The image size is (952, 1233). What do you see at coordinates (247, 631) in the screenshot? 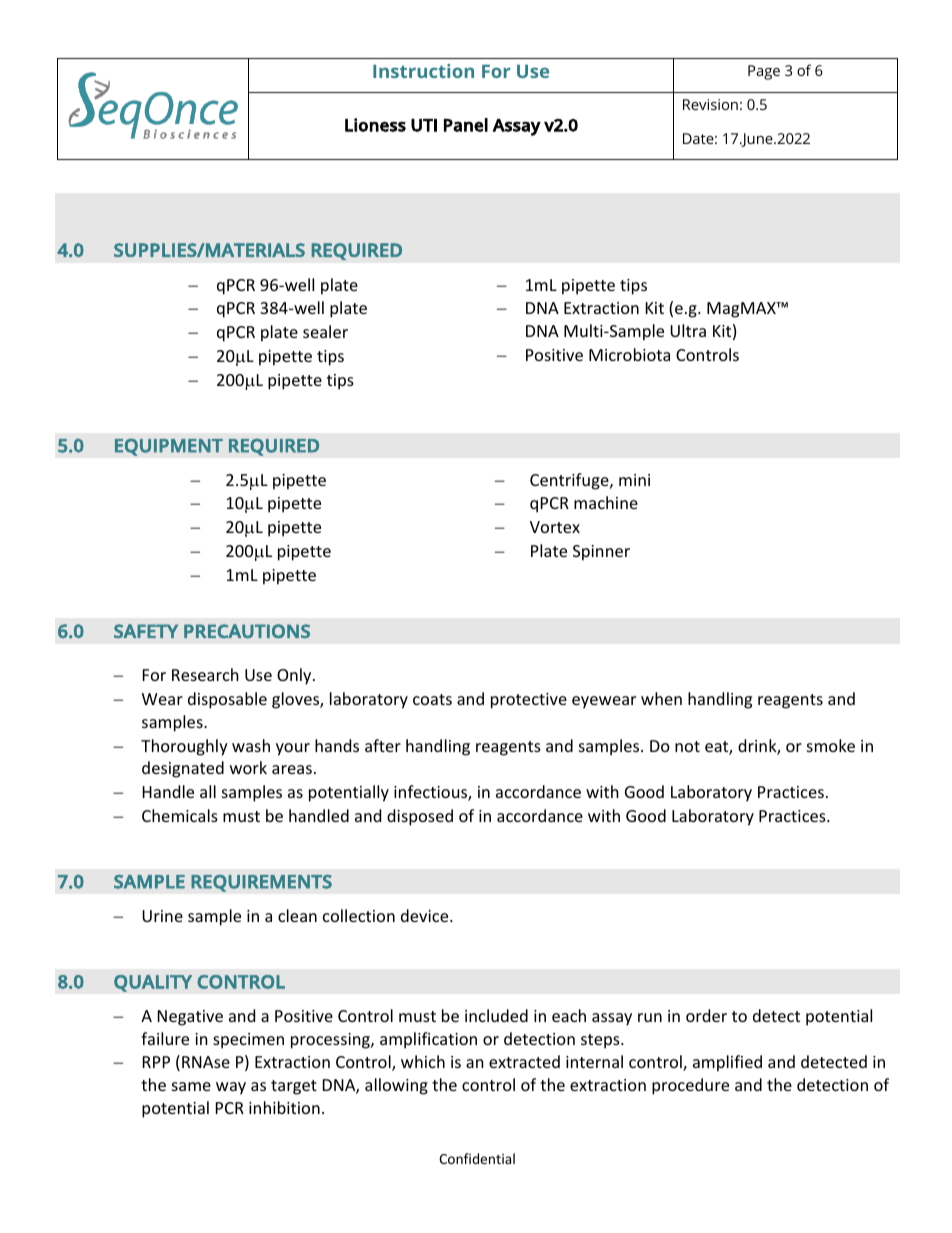
I see `PRECAUTIONS` at bounding box center [247, 631].
